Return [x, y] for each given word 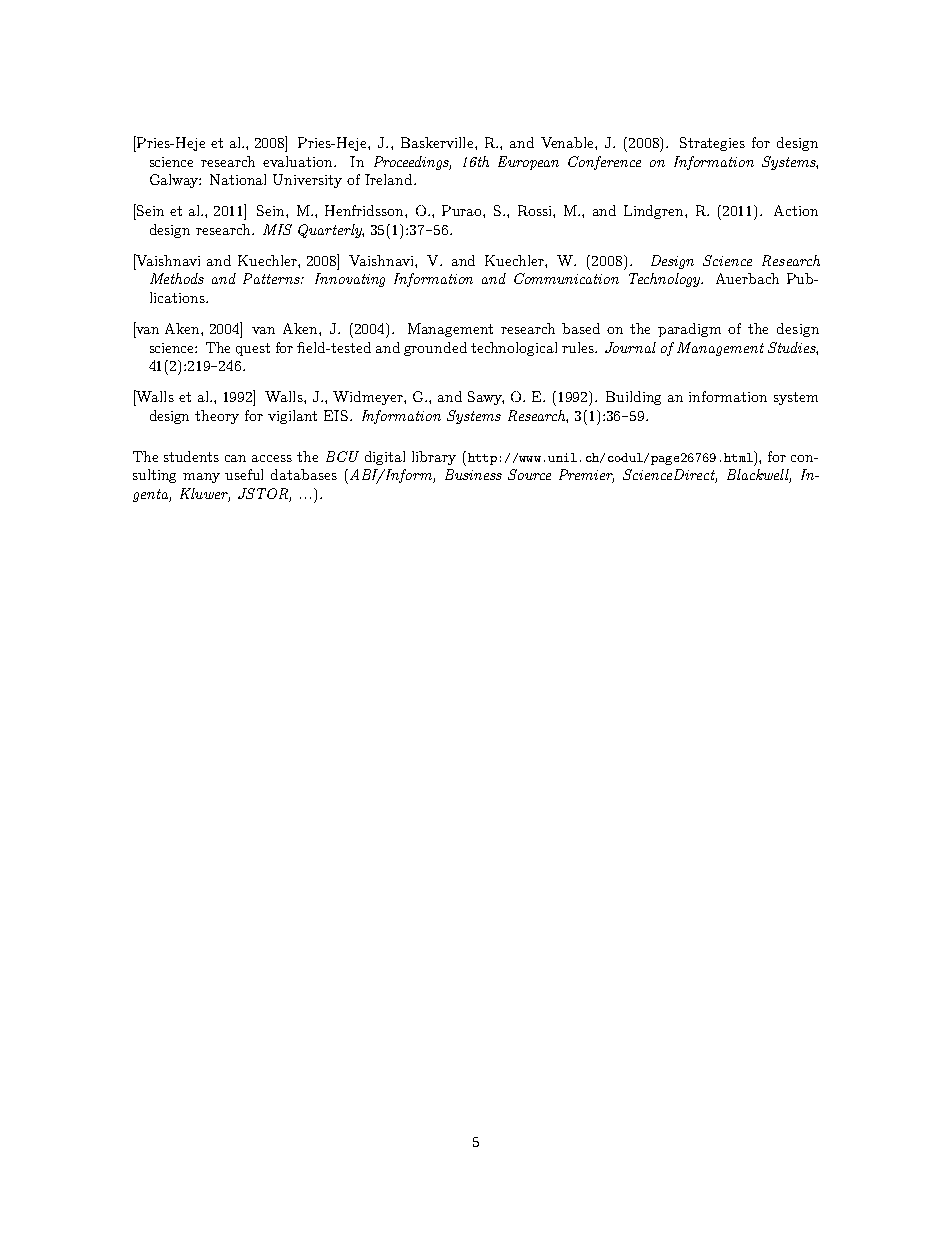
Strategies [712, 144]
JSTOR [264, 495]
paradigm [689, 330]
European [528, 163]
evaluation [299, 161]
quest [253, 349]
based [581, 328]
